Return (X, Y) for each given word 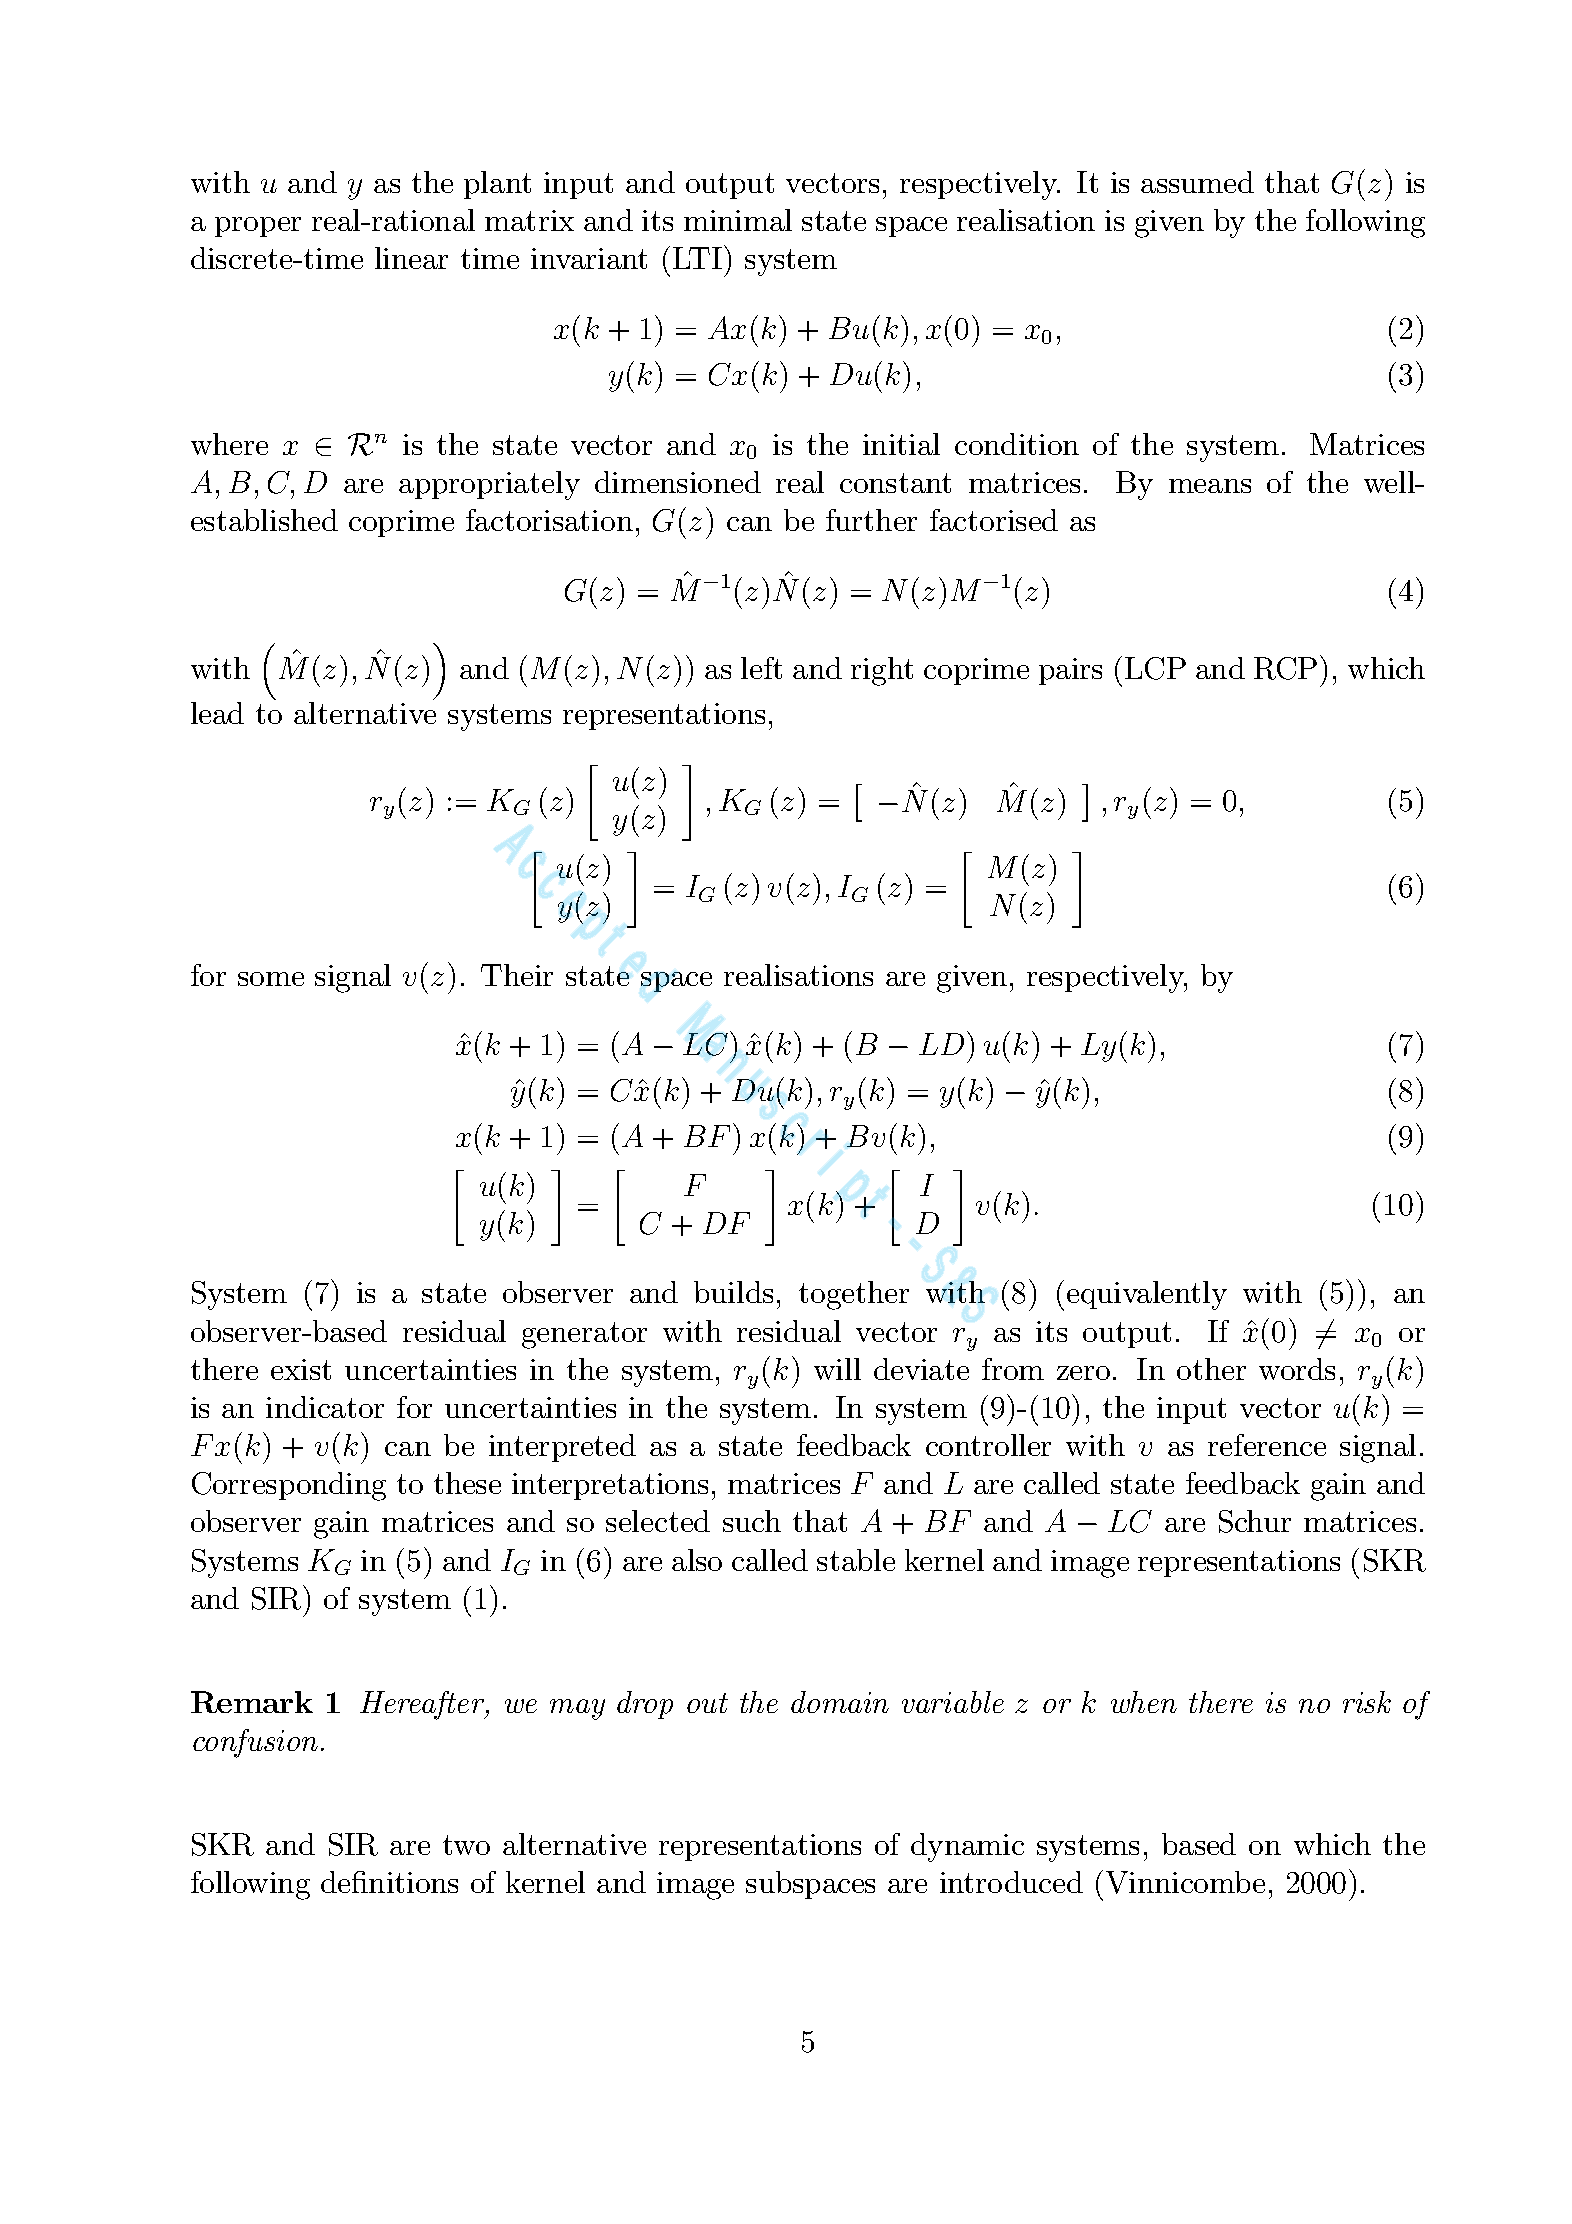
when (1144, 1702)
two (466, 1845)
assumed (1197, 182)
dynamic (967, 1847)
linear (411, 258)
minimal (738, 220)
